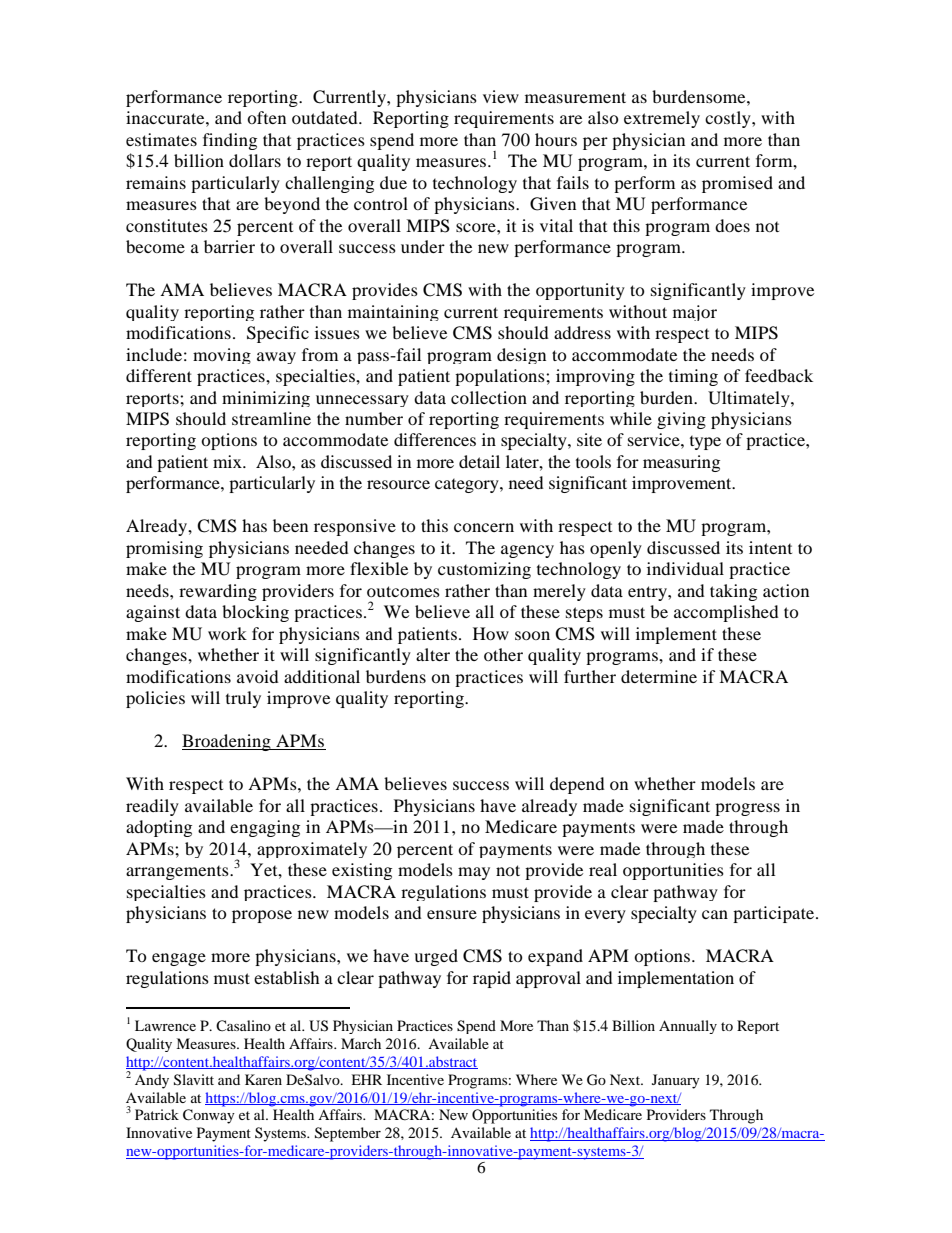 The image size is (952, 1233). What do you see at coordinates (726, 613) in the screenshot?
I see `accomplished` at bounding box center [726, 613].
